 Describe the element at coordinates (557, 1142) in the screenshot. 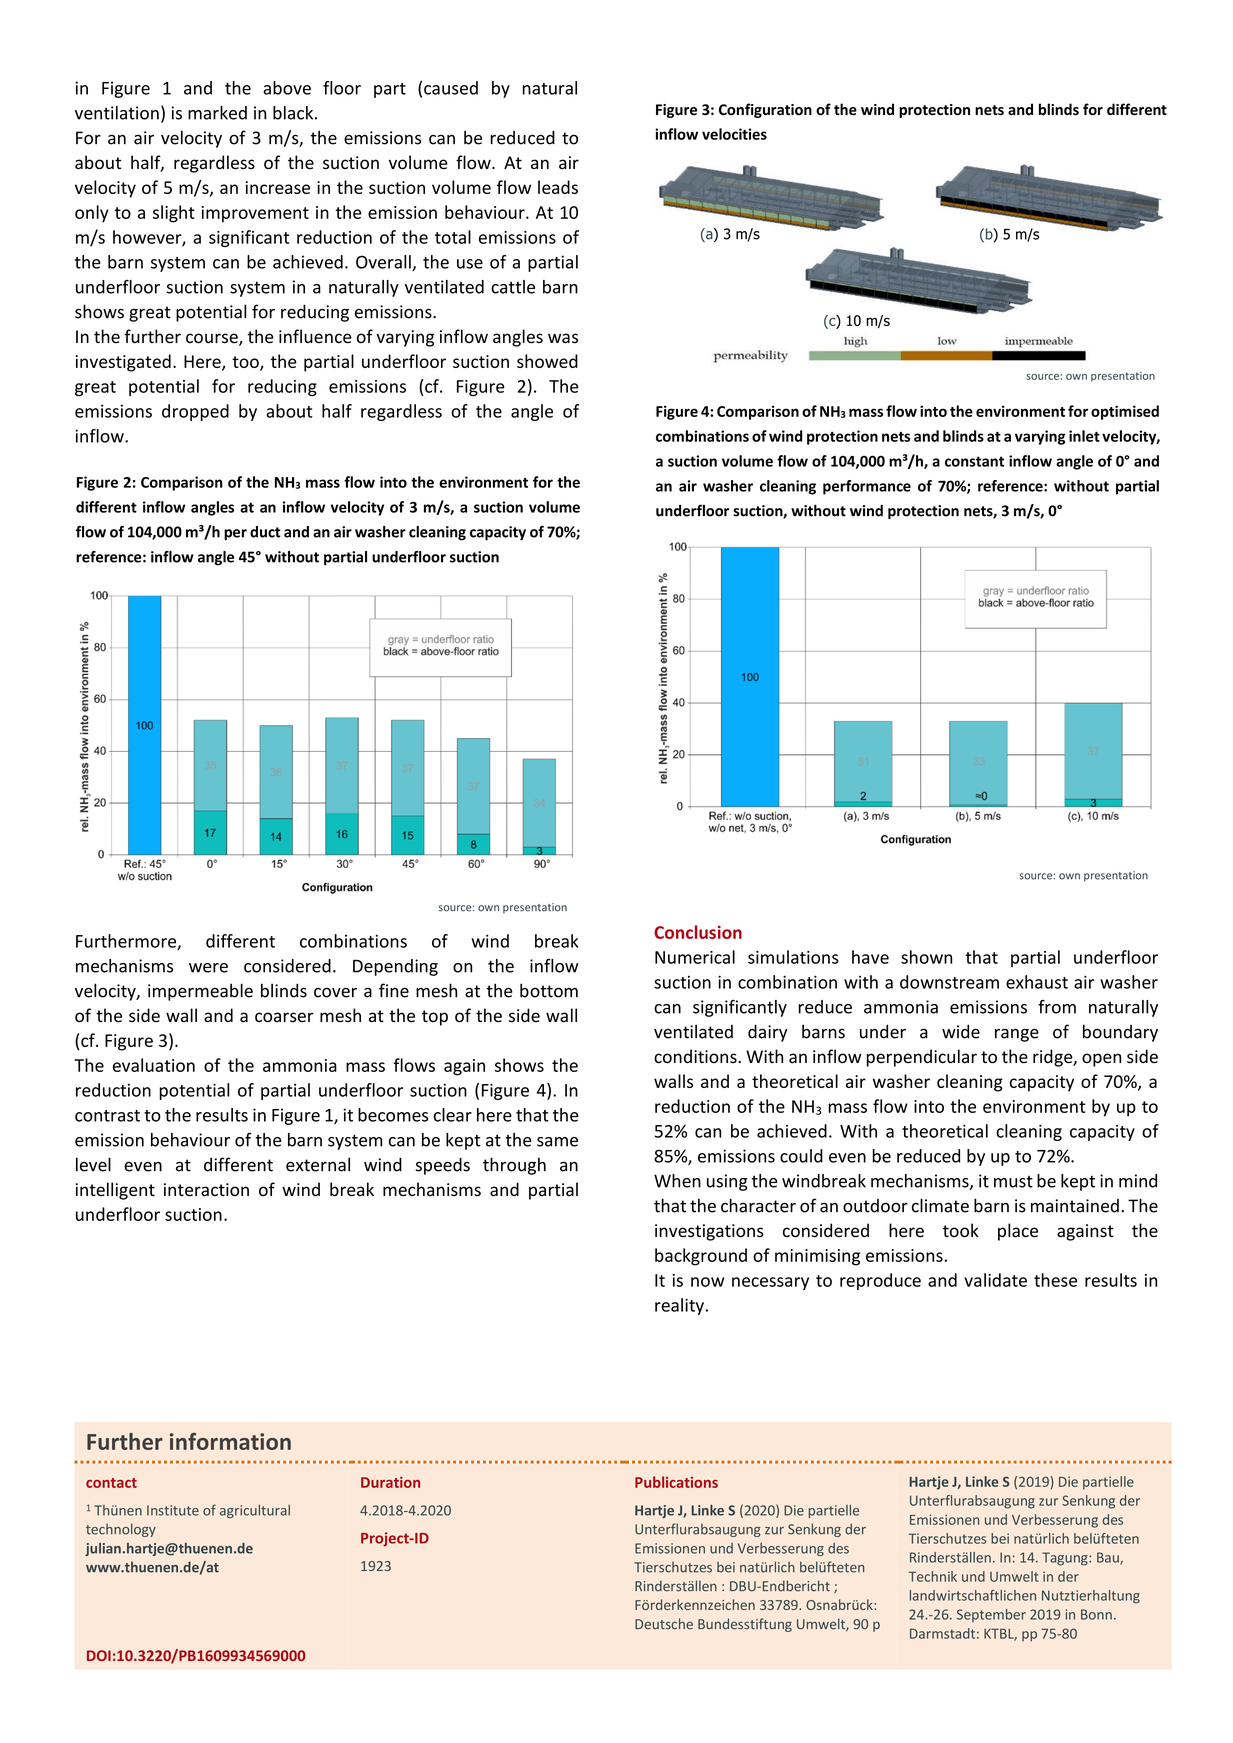

I see `same` at that location.
